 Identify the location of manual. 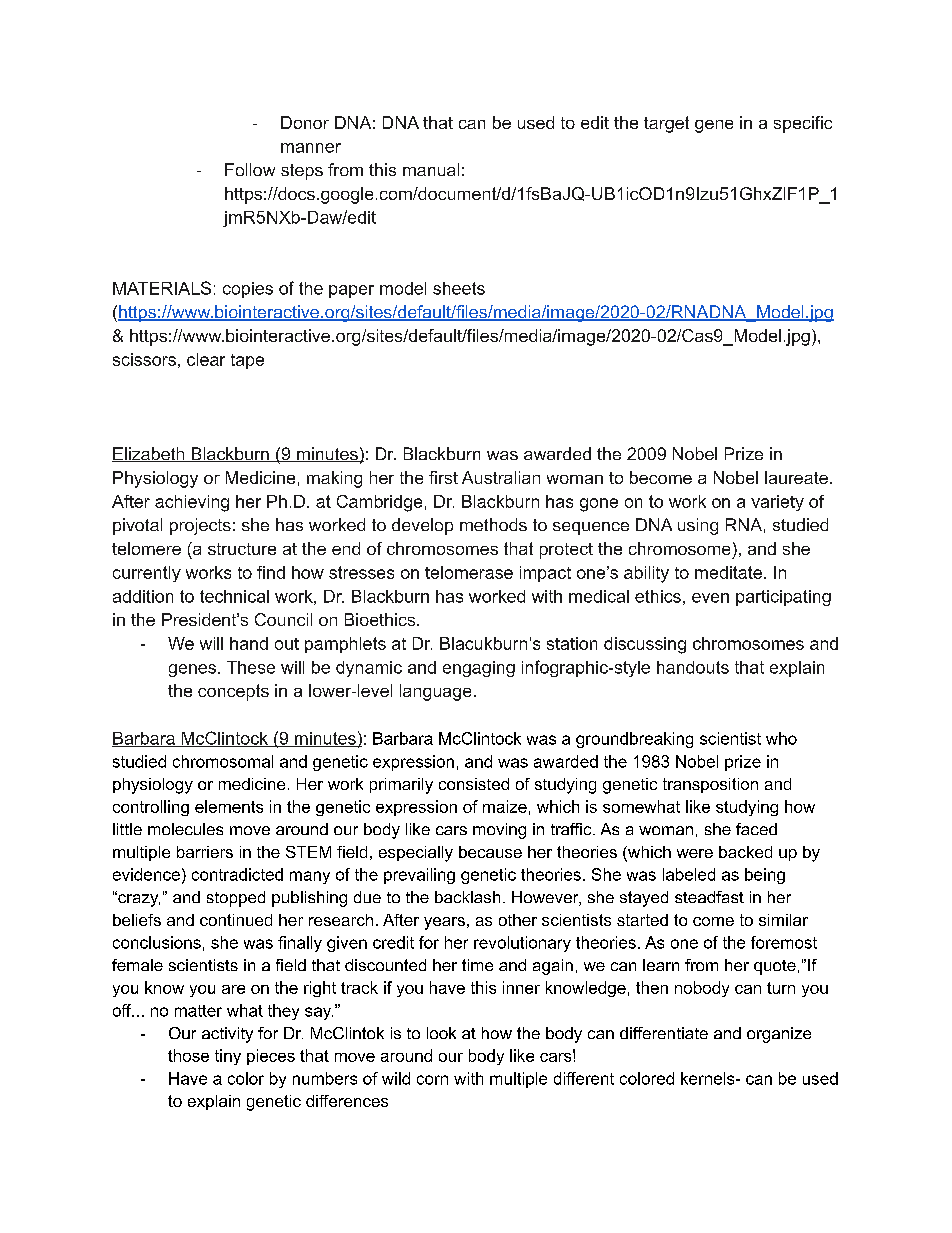
(431, 169).
